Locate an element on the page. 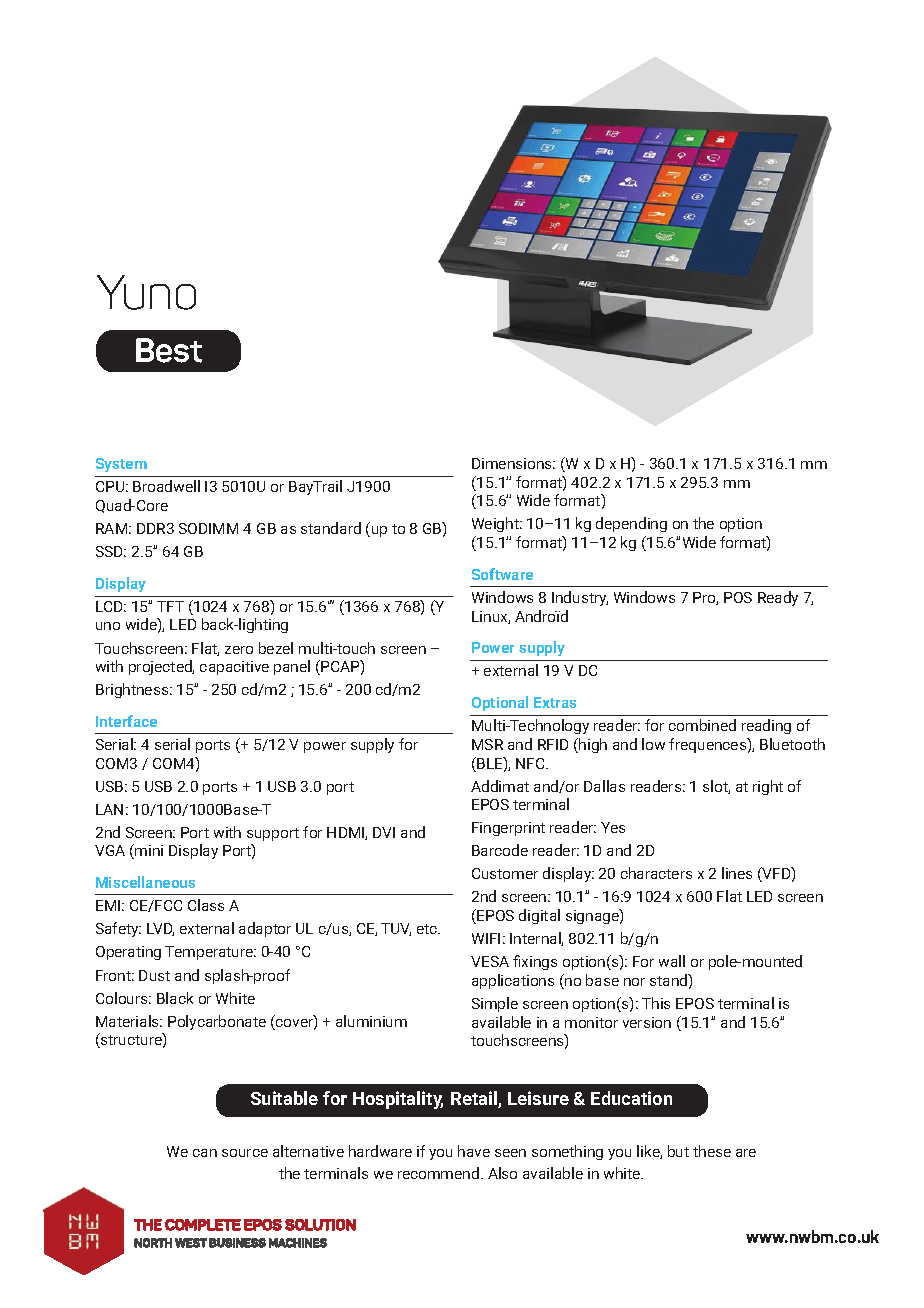 This document has height=1308, width=924. Interface is located at coordinates (126, 721).
